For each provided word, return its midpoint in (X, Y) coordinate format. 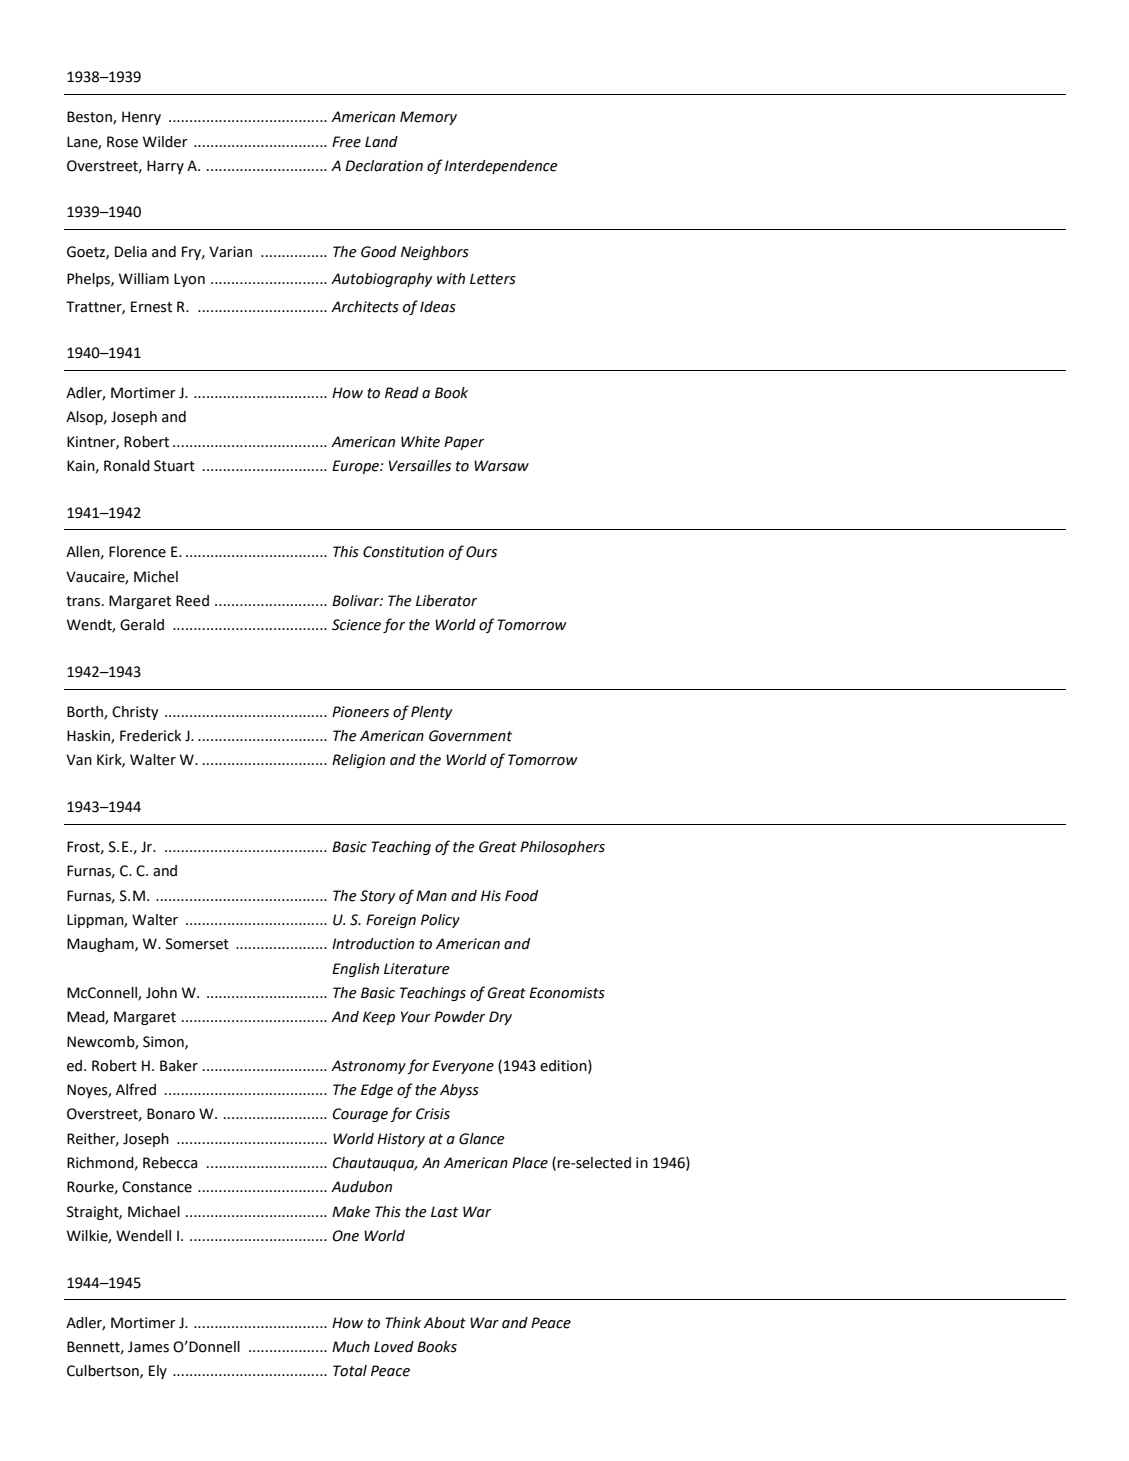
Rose (122, 142)
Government (470, 736)
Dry (500, 1018)
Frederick (150, 736)
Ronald (127, 466)
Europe (356, 467)
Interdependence (501, 167)
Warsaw (501, 466)
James (148, 1347)
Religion (358, 761)
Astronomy (368, 1067)
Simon (164, 1042)
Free (346, 142)
